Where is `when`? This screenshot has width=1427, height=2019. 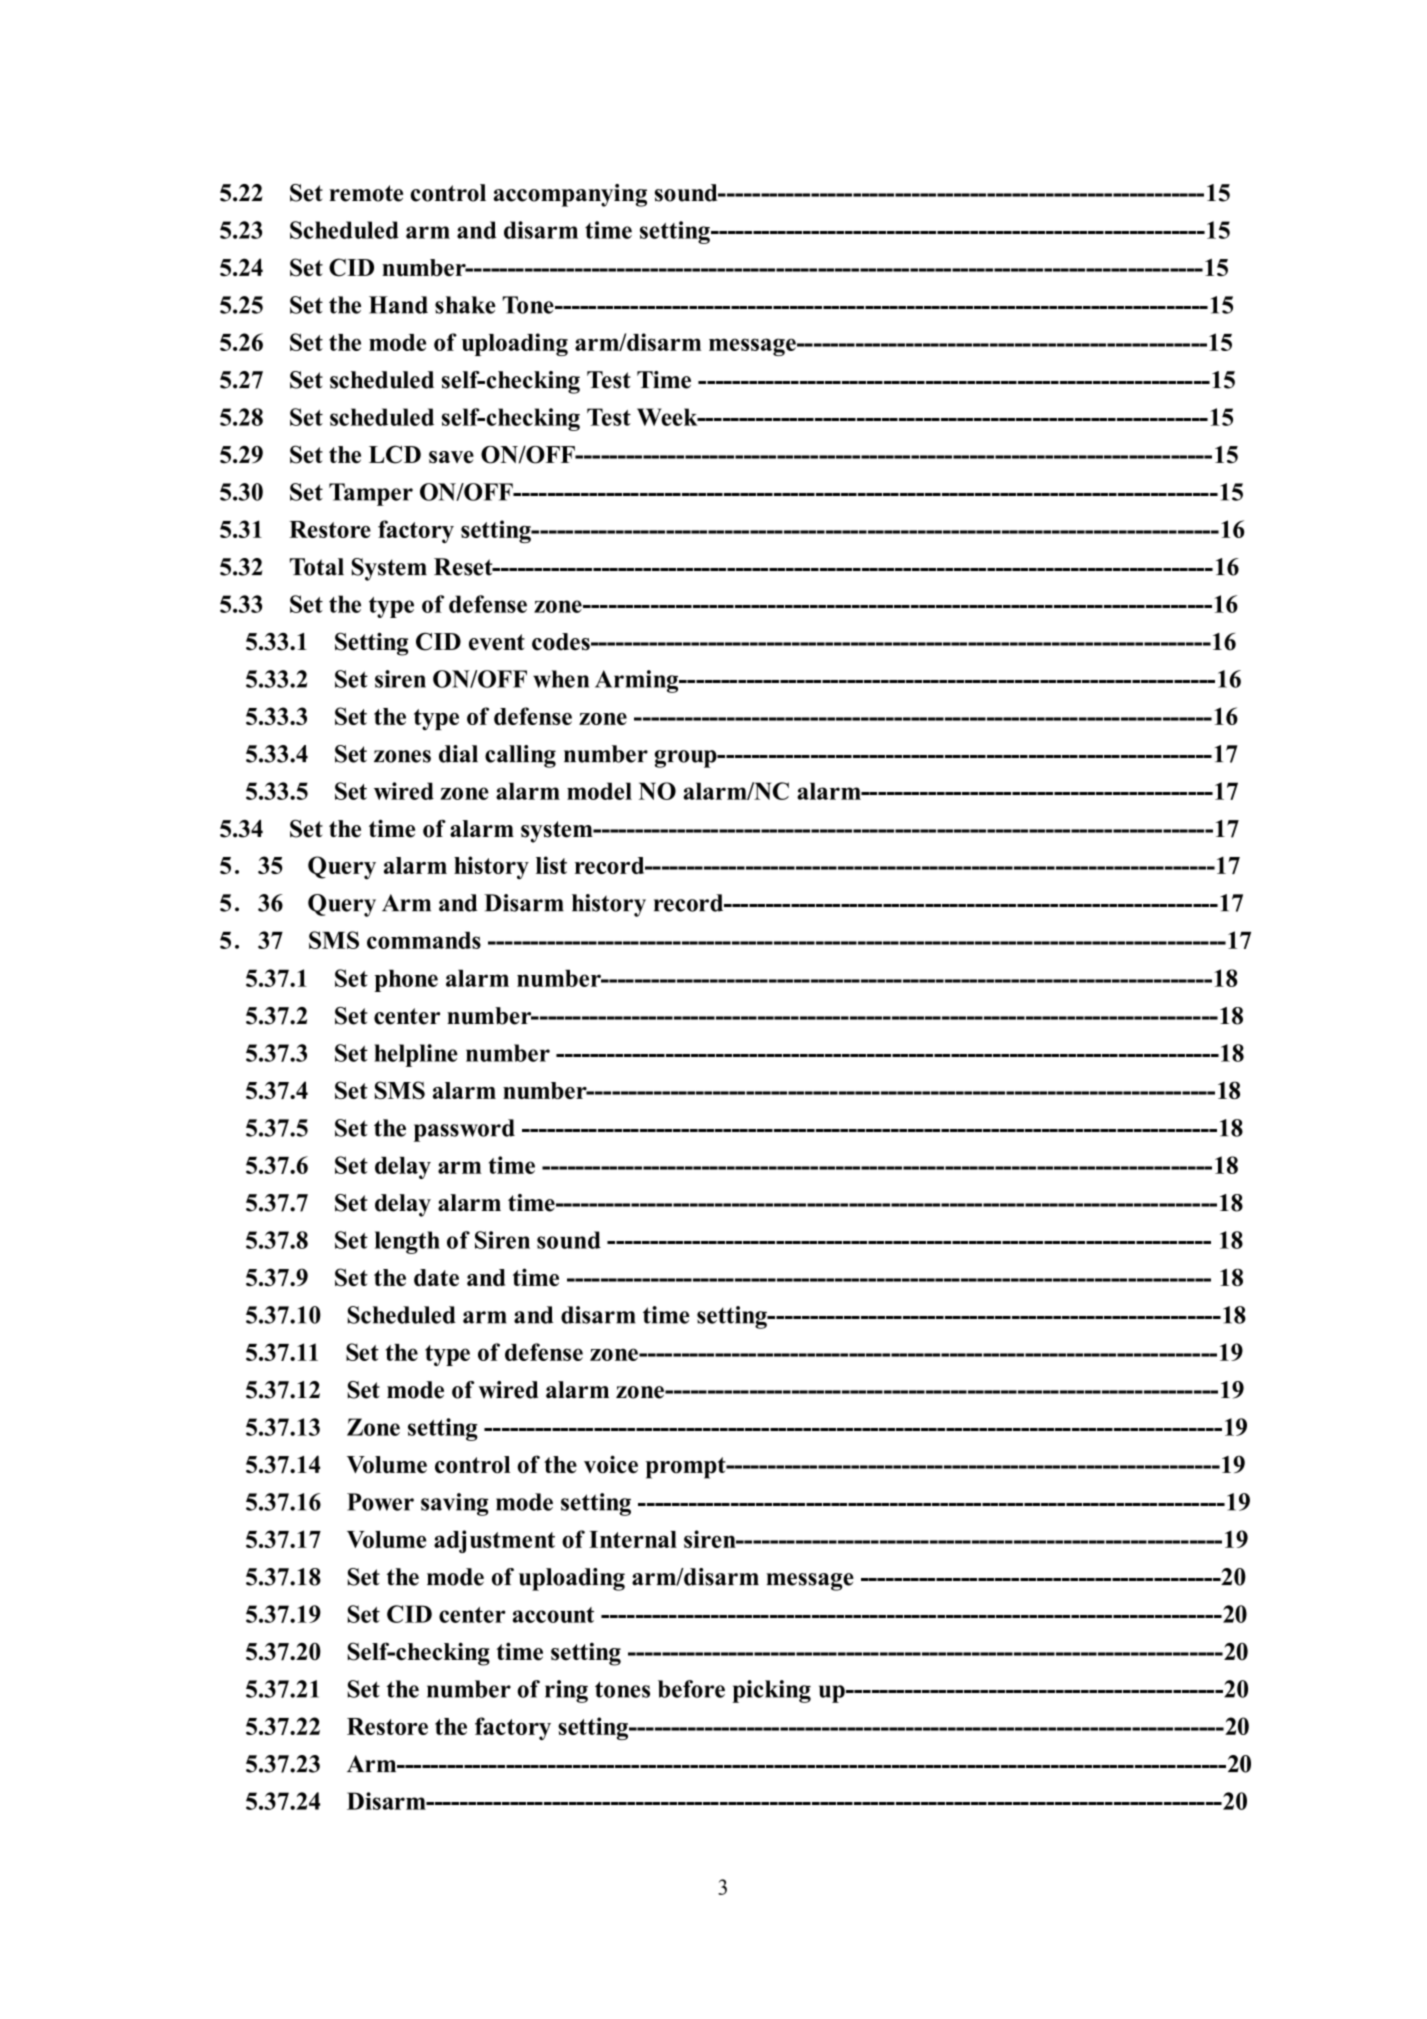 when is located at coordinates (561, 679).
